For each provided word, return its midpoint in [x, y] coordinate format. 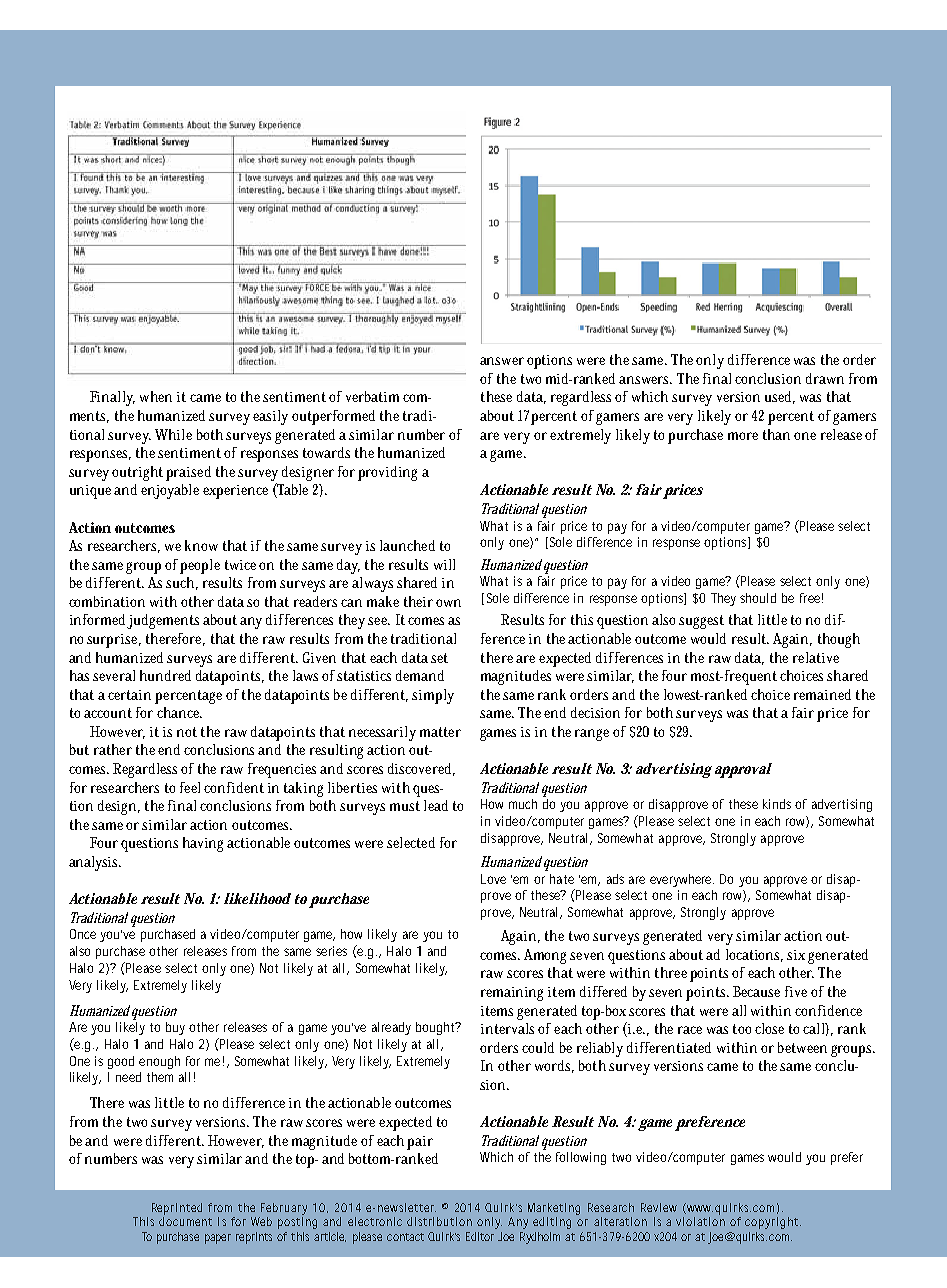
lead [436, 805]
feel [190, 787]
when [156, 396]
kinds [777, 804]
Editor [480, 1236]
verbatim [375, 396]
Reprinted [177, 1209]
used [780, 397]
